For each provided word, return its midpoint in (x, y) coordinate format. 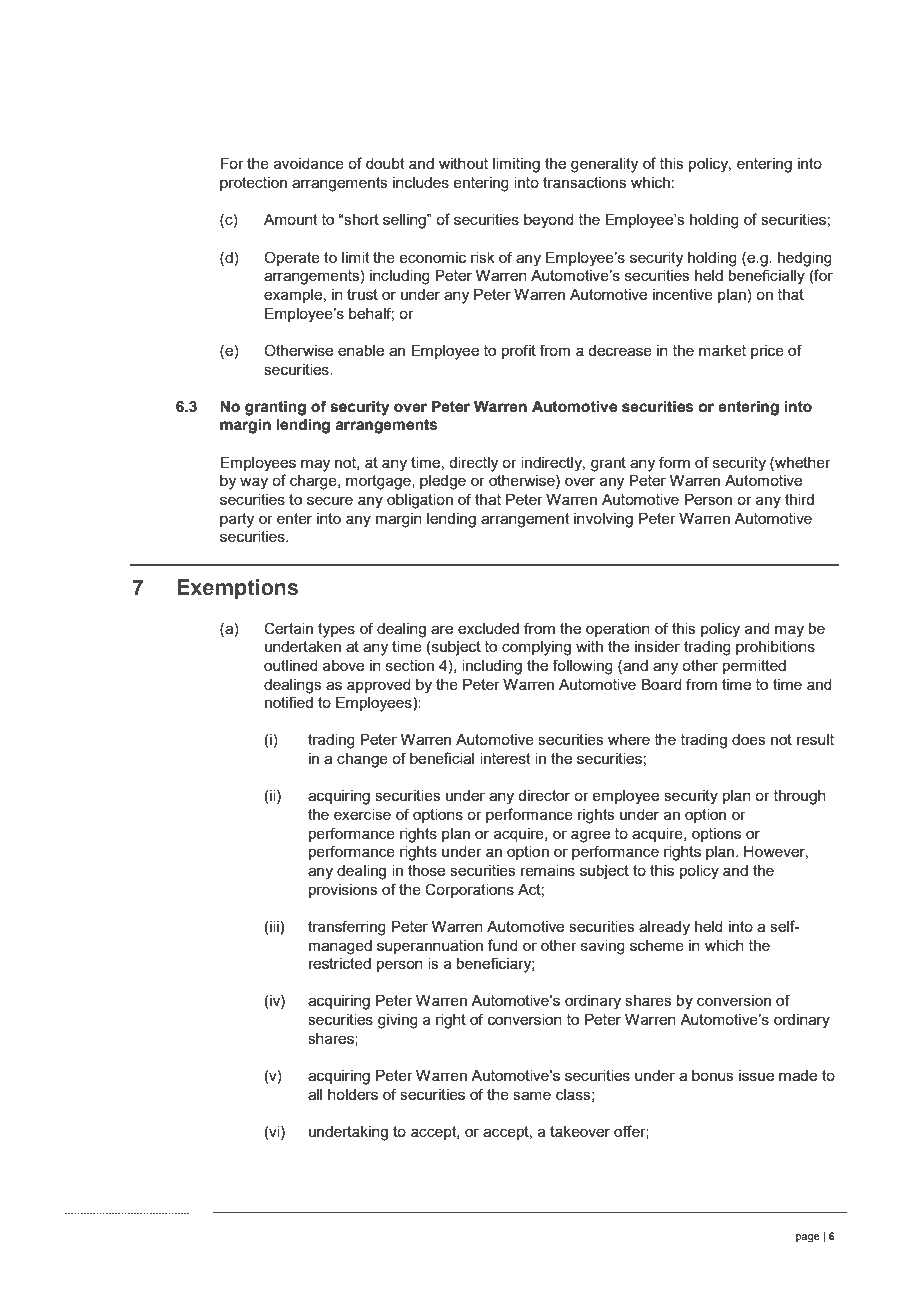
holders (353, 1094)
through (800, 797)
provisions (343, 891)
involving (603, 520)
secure (330, 500)
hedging (805, 259)
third (799, 499)
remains (548, 870)
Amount (291, 219)
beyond (549, 221)
